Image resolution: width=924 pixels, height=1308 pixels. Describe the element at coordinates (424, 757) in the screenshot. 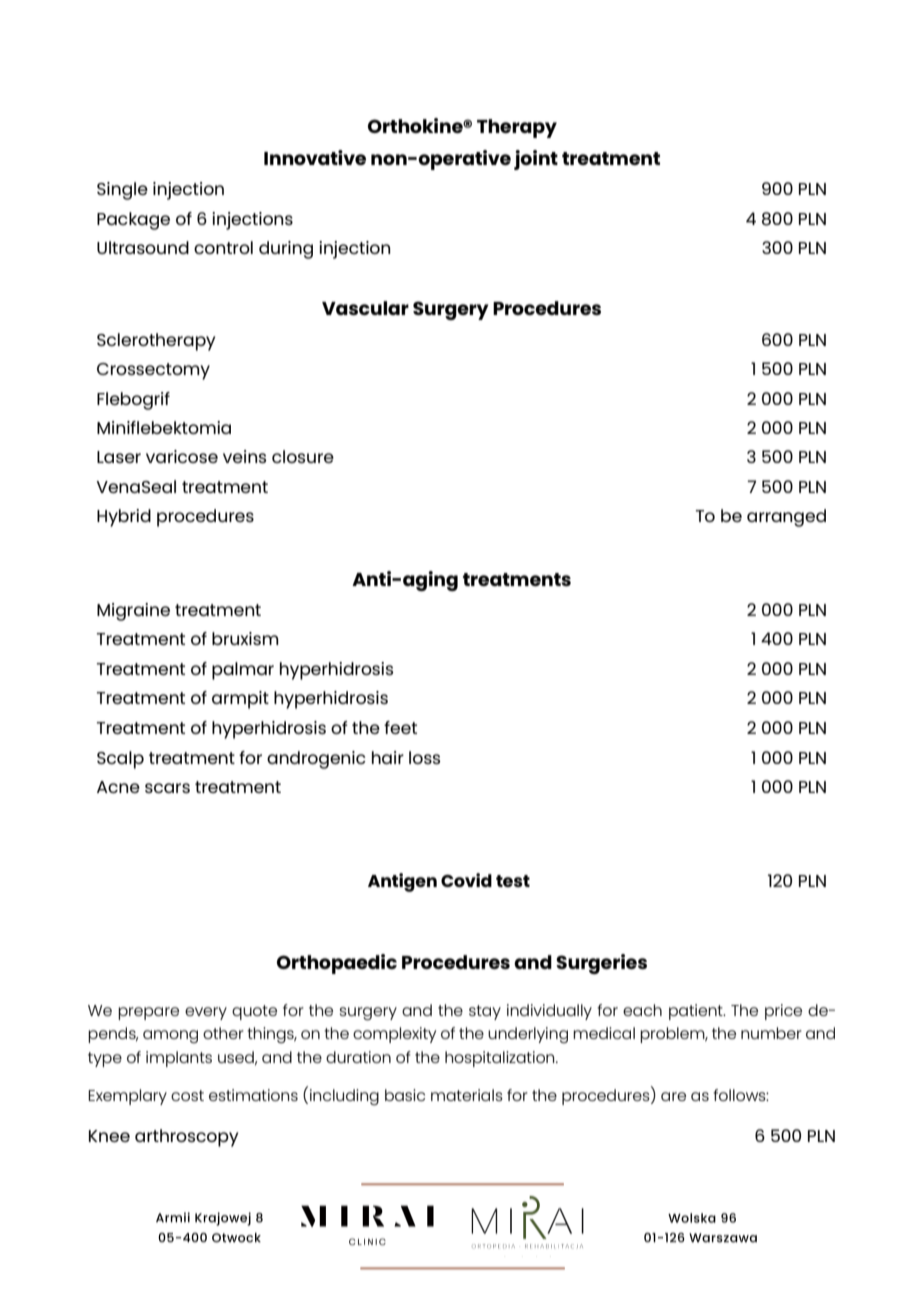

I see `loss` at that location.
